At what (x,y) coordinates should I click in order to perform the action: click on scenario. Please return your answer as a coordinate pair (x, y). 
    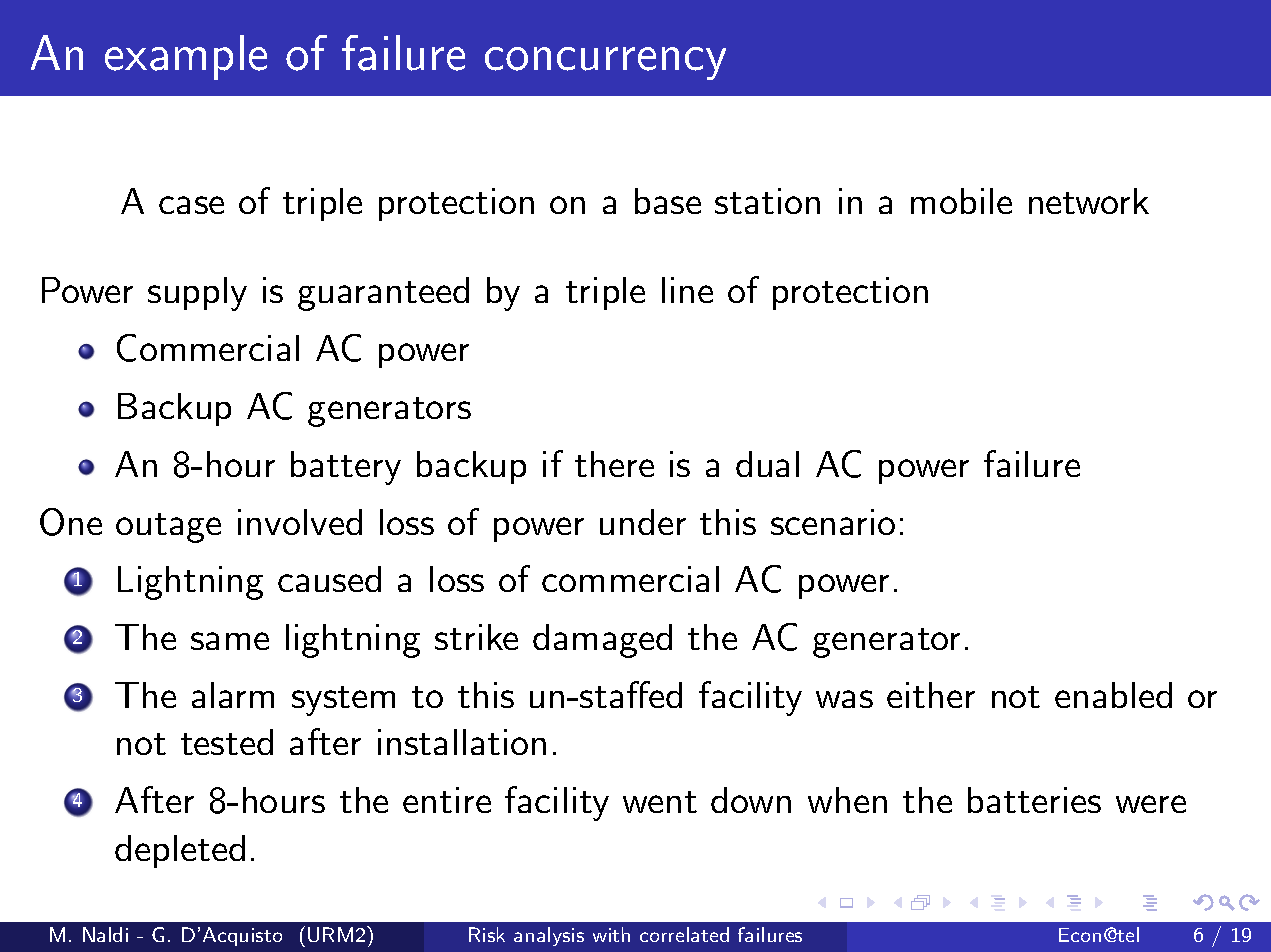
    Looking at the image, I should click on (833, 522).
